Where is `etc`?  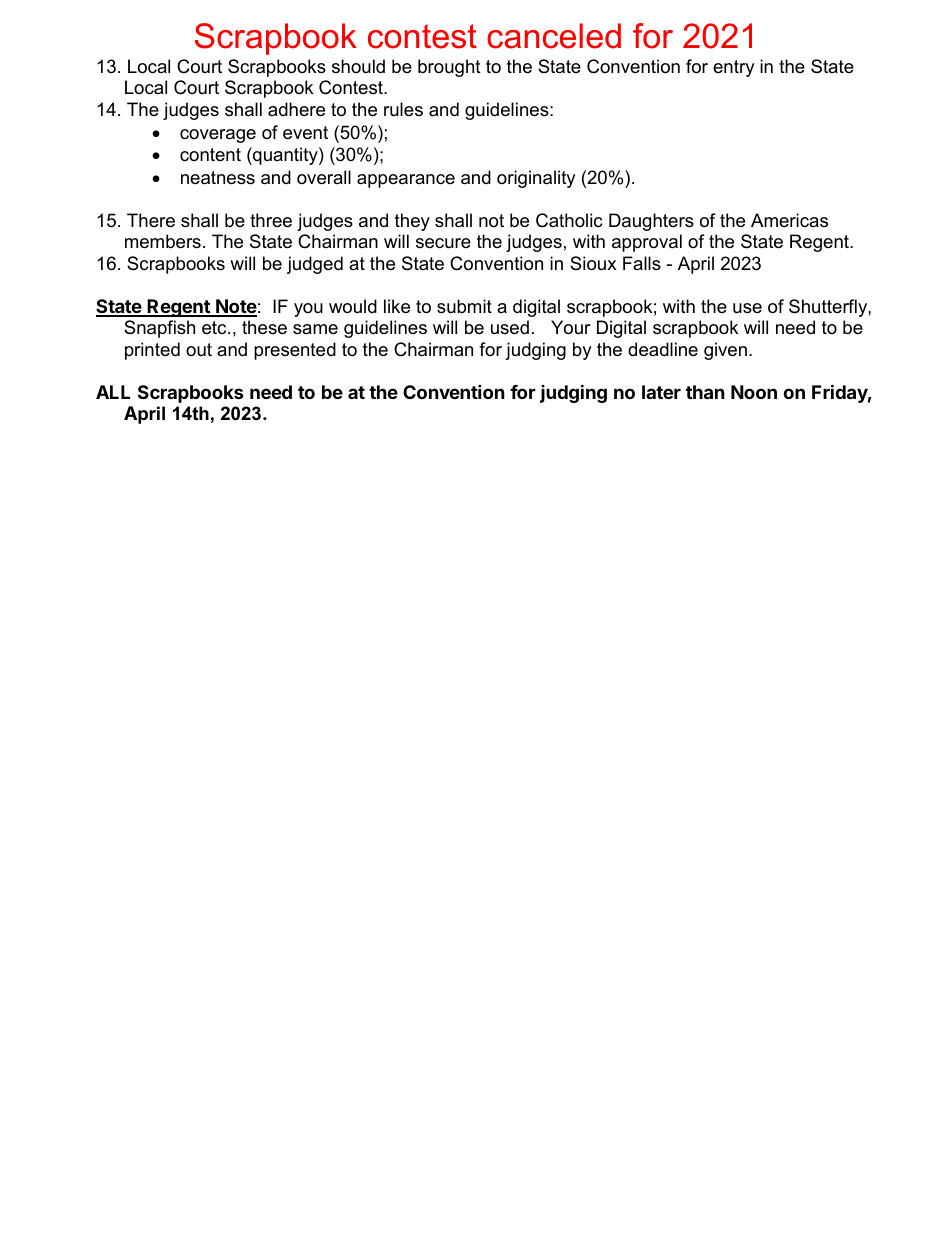
etc is located at coordinates (215, 328).
